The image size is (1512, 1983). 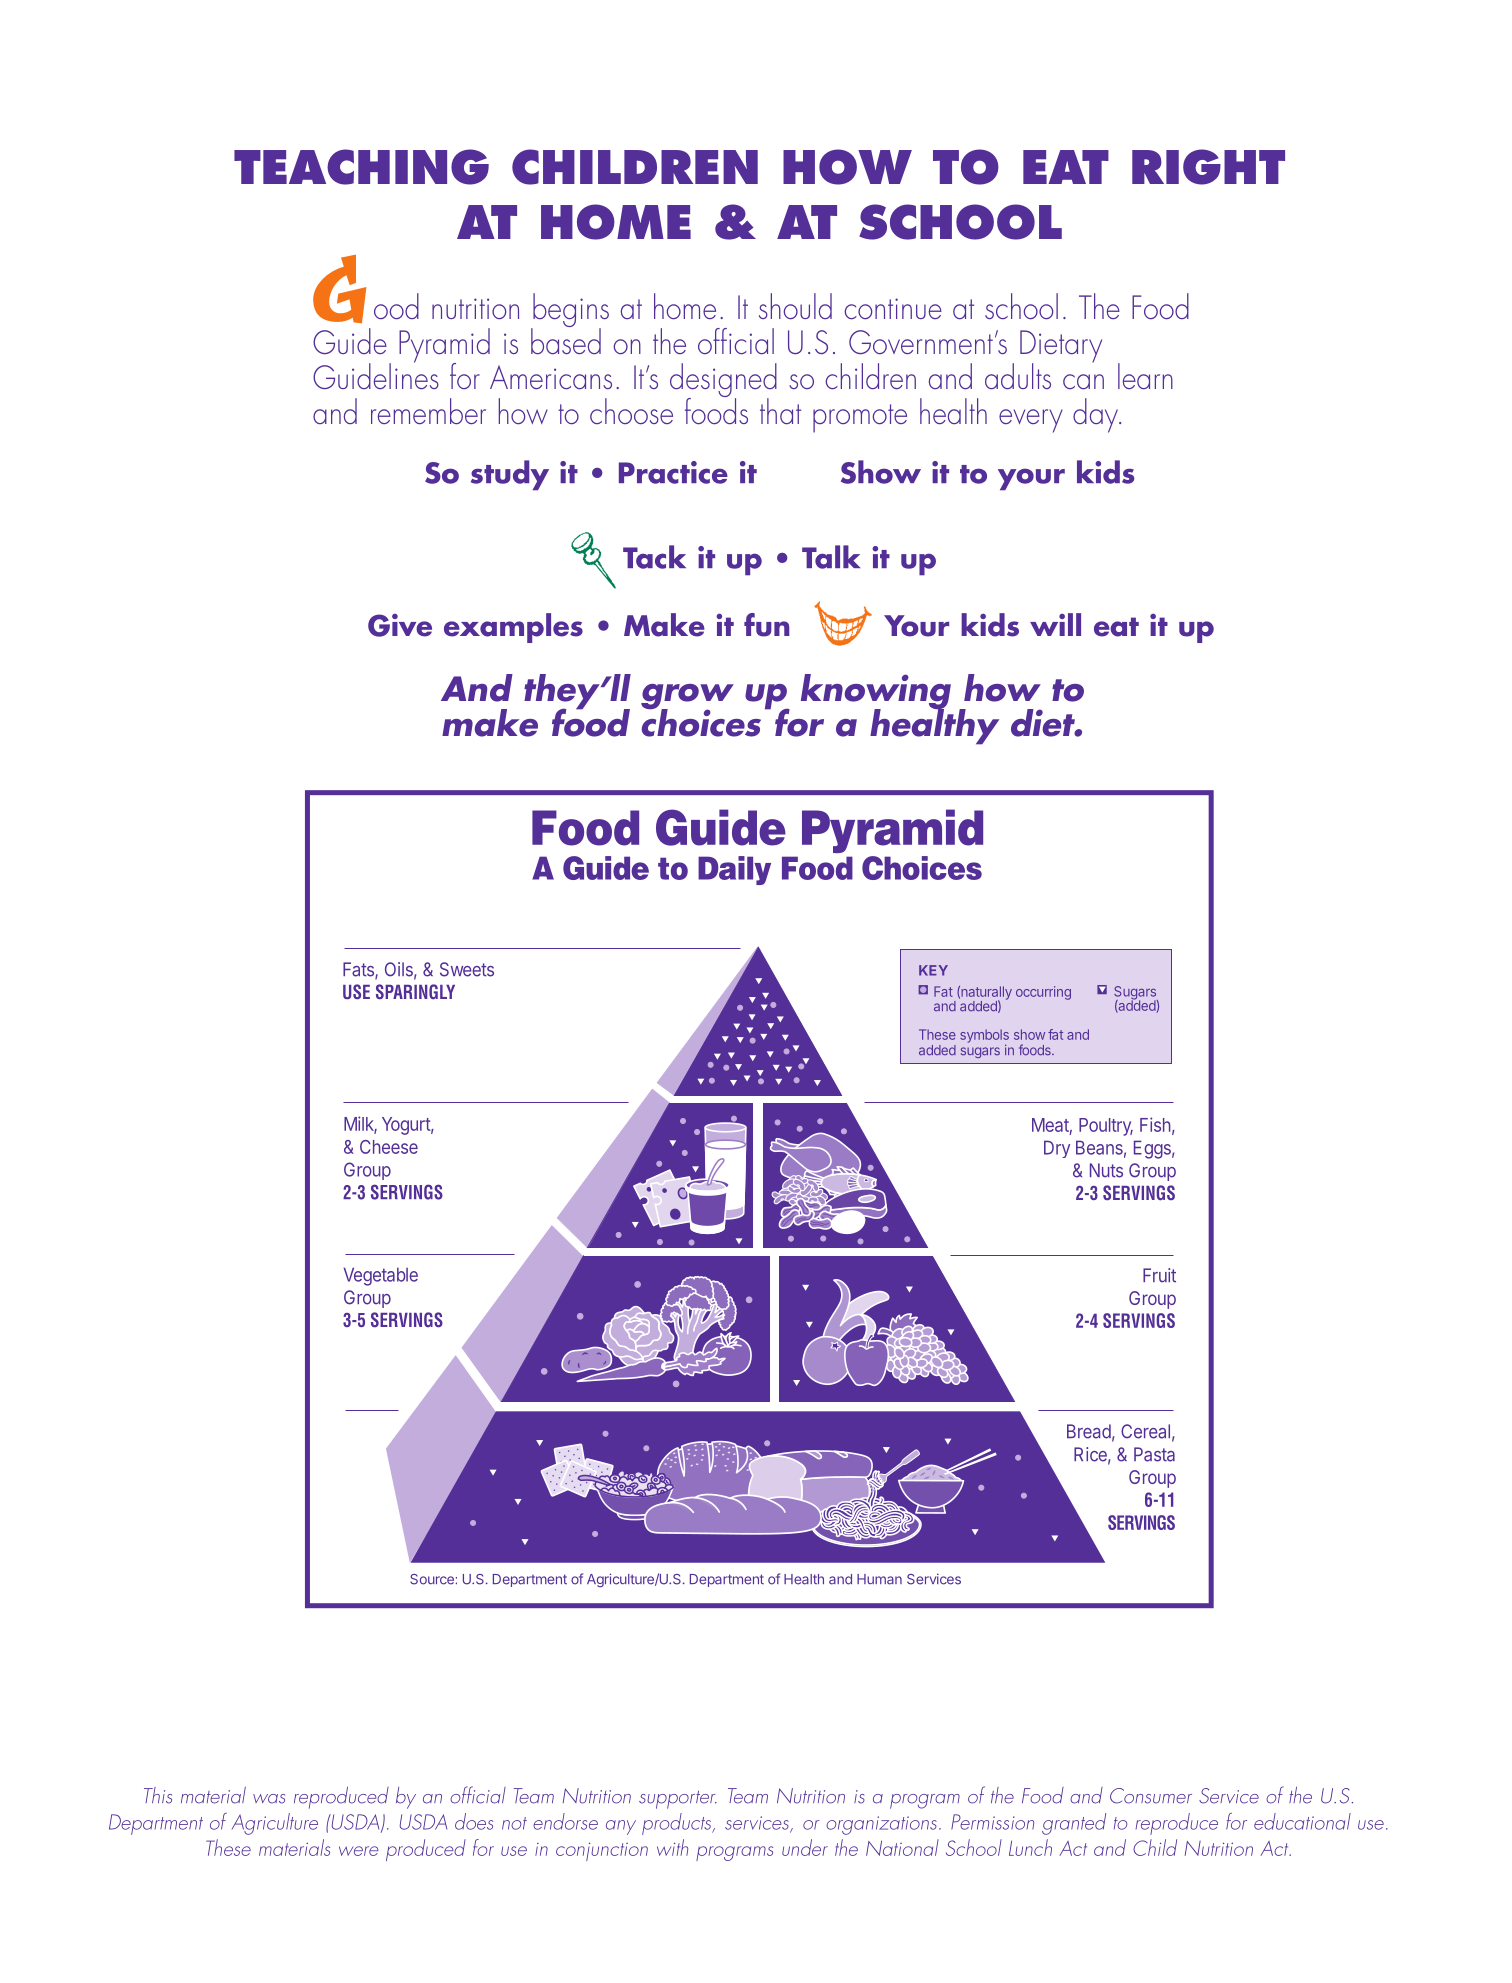 What do you see at coordinates (1208, 167) in the screenshot?
I see `RIGHT` at bounding box center [1208, 167].
